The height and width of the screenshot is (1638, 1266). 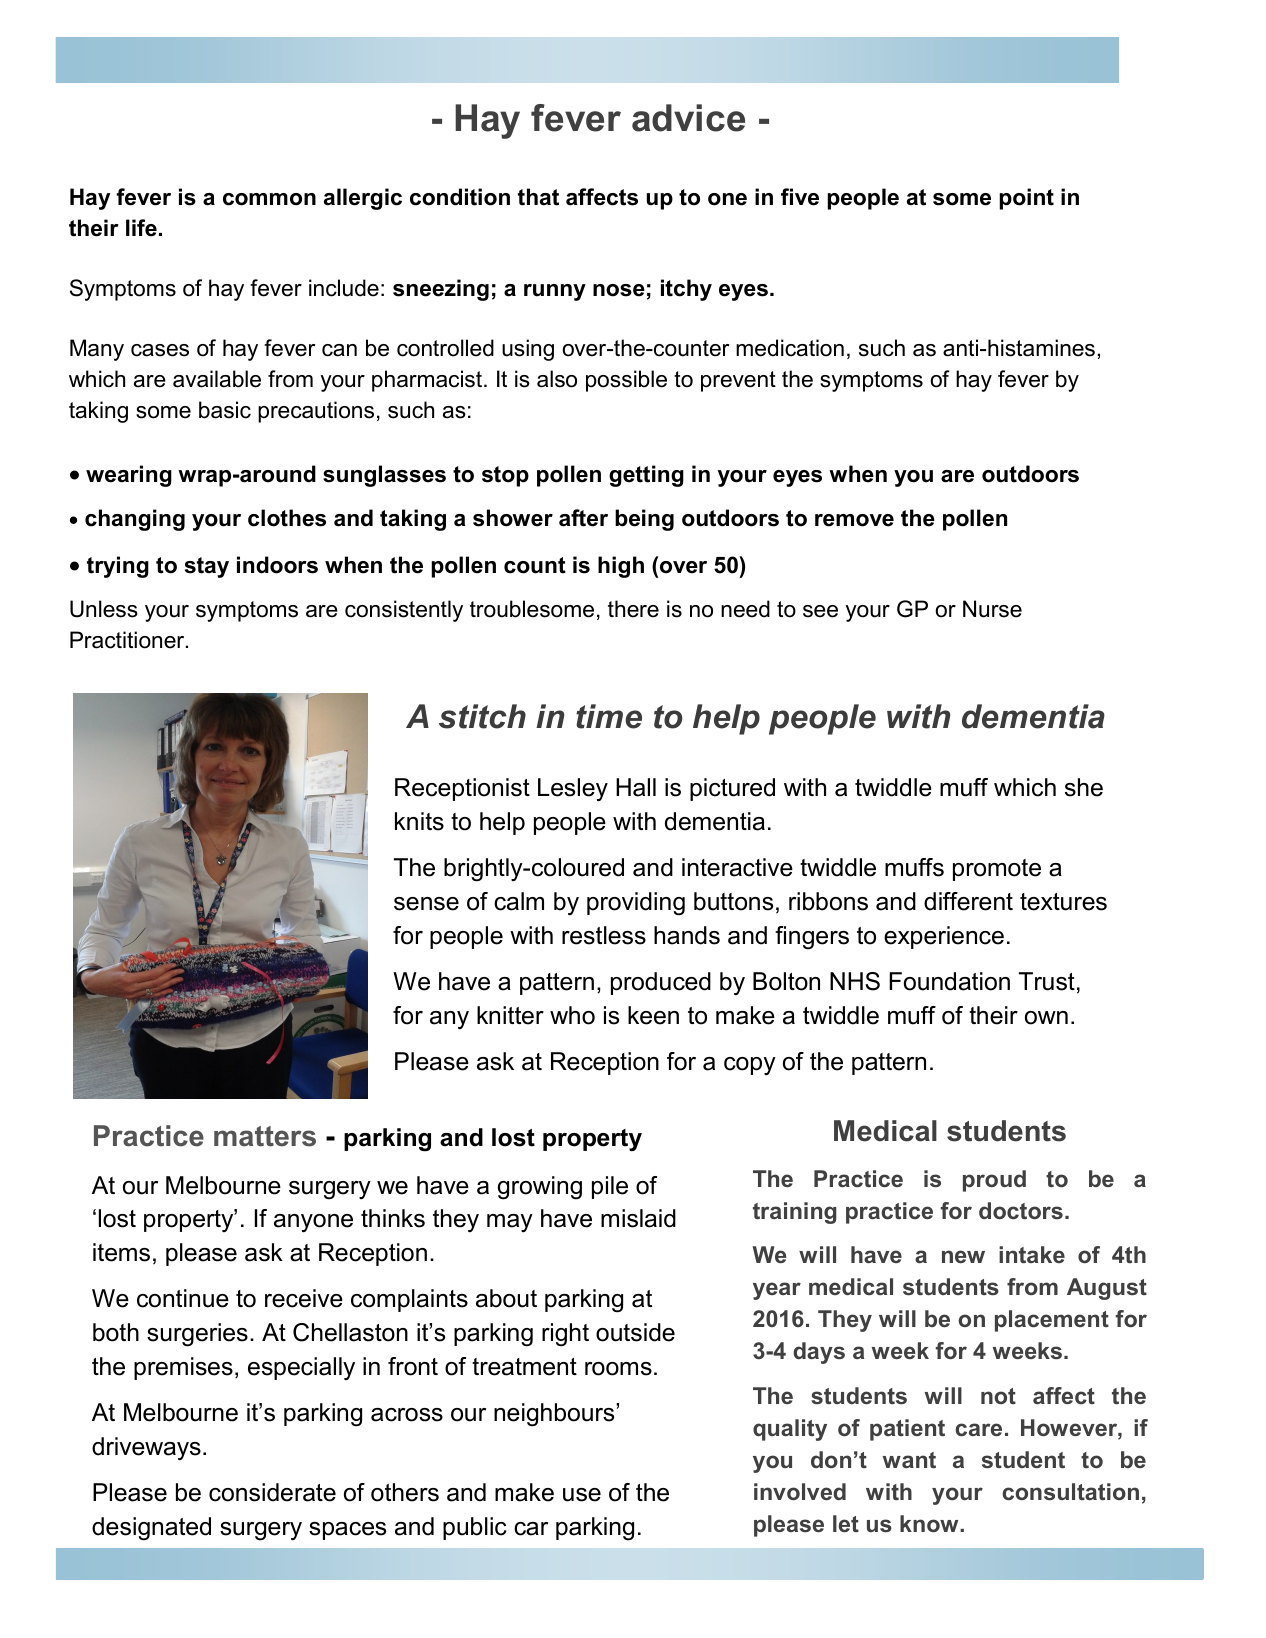 What do you see at coordinates (419, 821) in the screenshot?
I see `knits` at bounding box center [419, 821].
